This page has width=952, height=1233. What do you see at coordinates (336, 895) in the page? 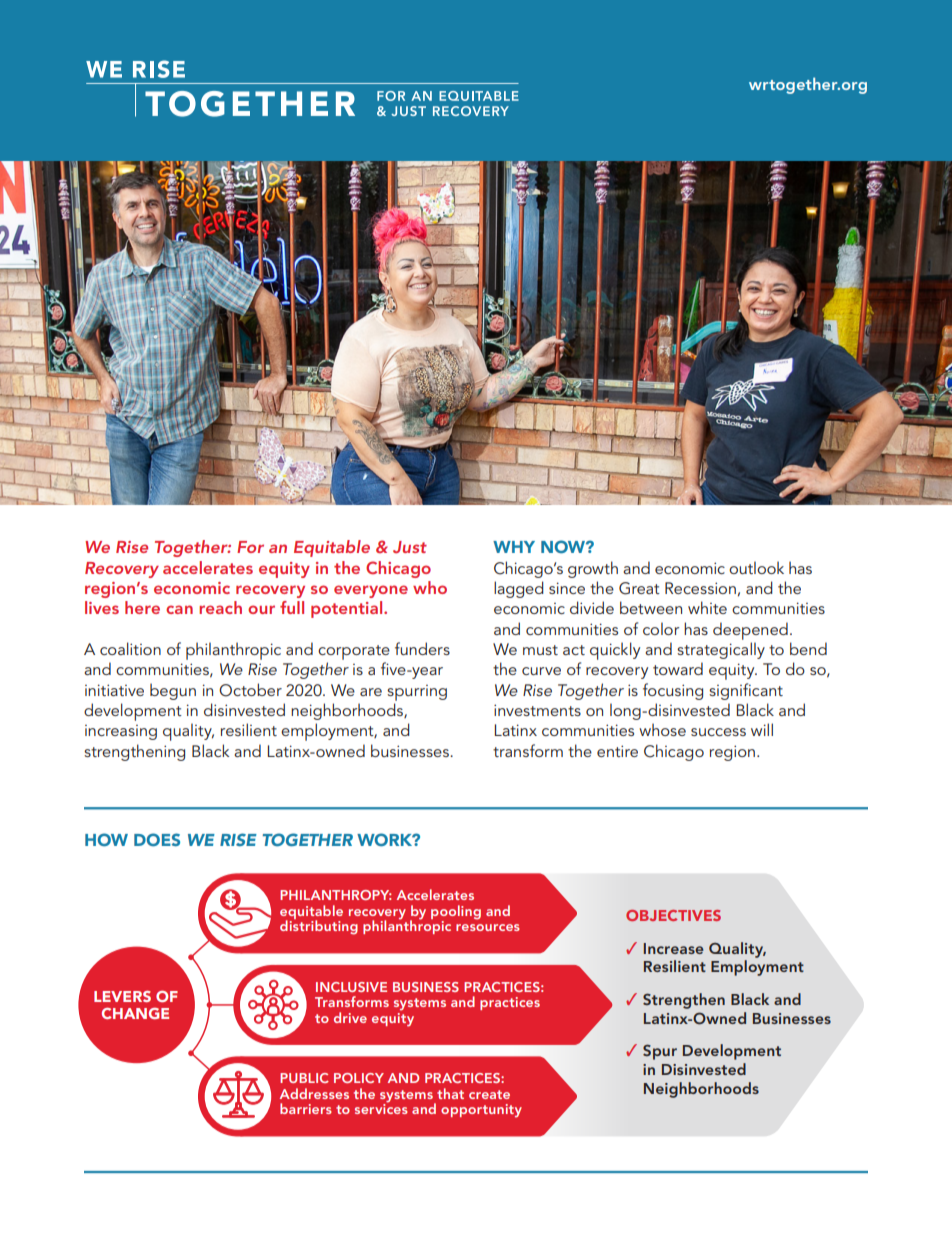
I see `PHILANTHROPY` at bounding box center [336, 895].
